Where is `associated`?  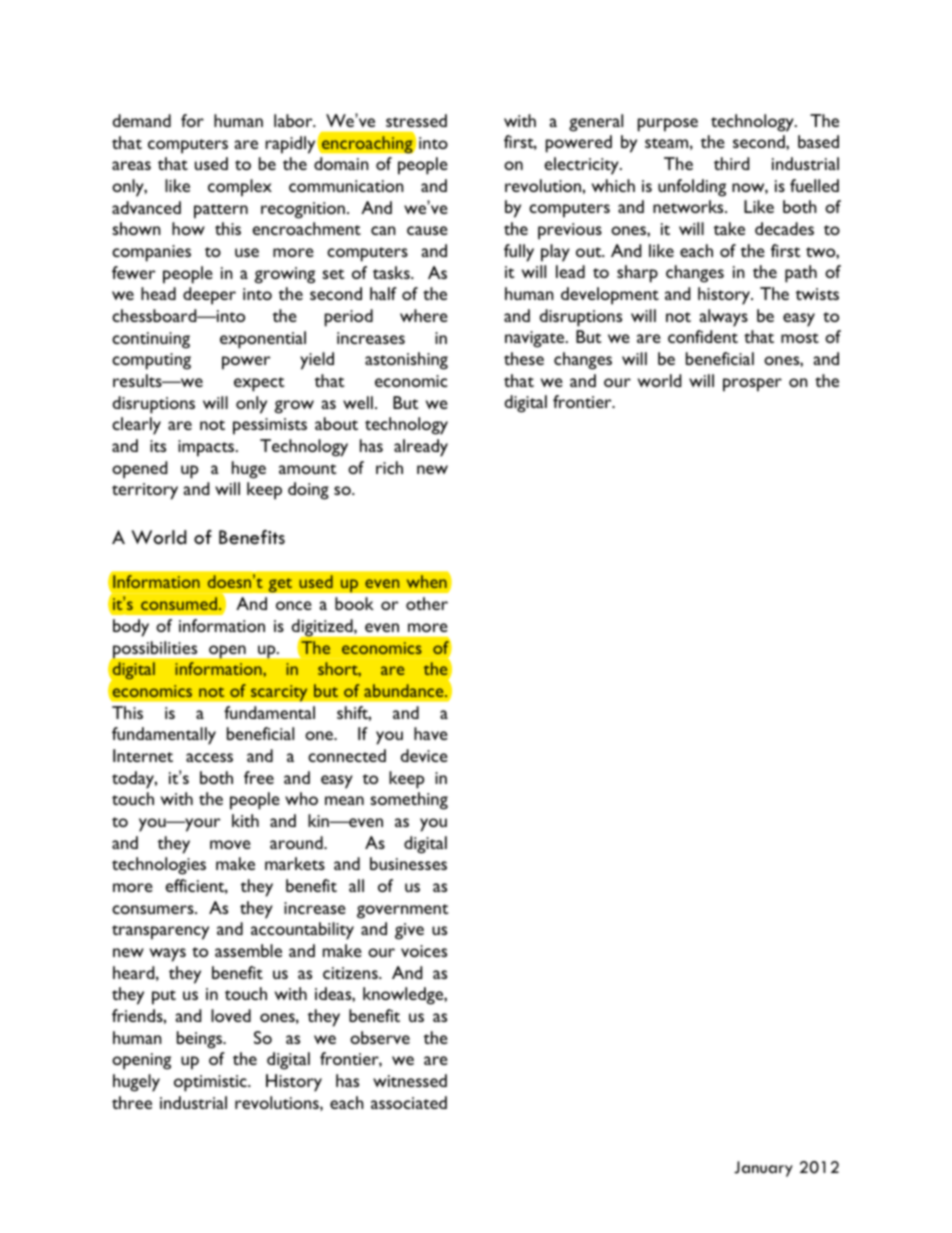 associated is located at coordinates (409, 1102).
